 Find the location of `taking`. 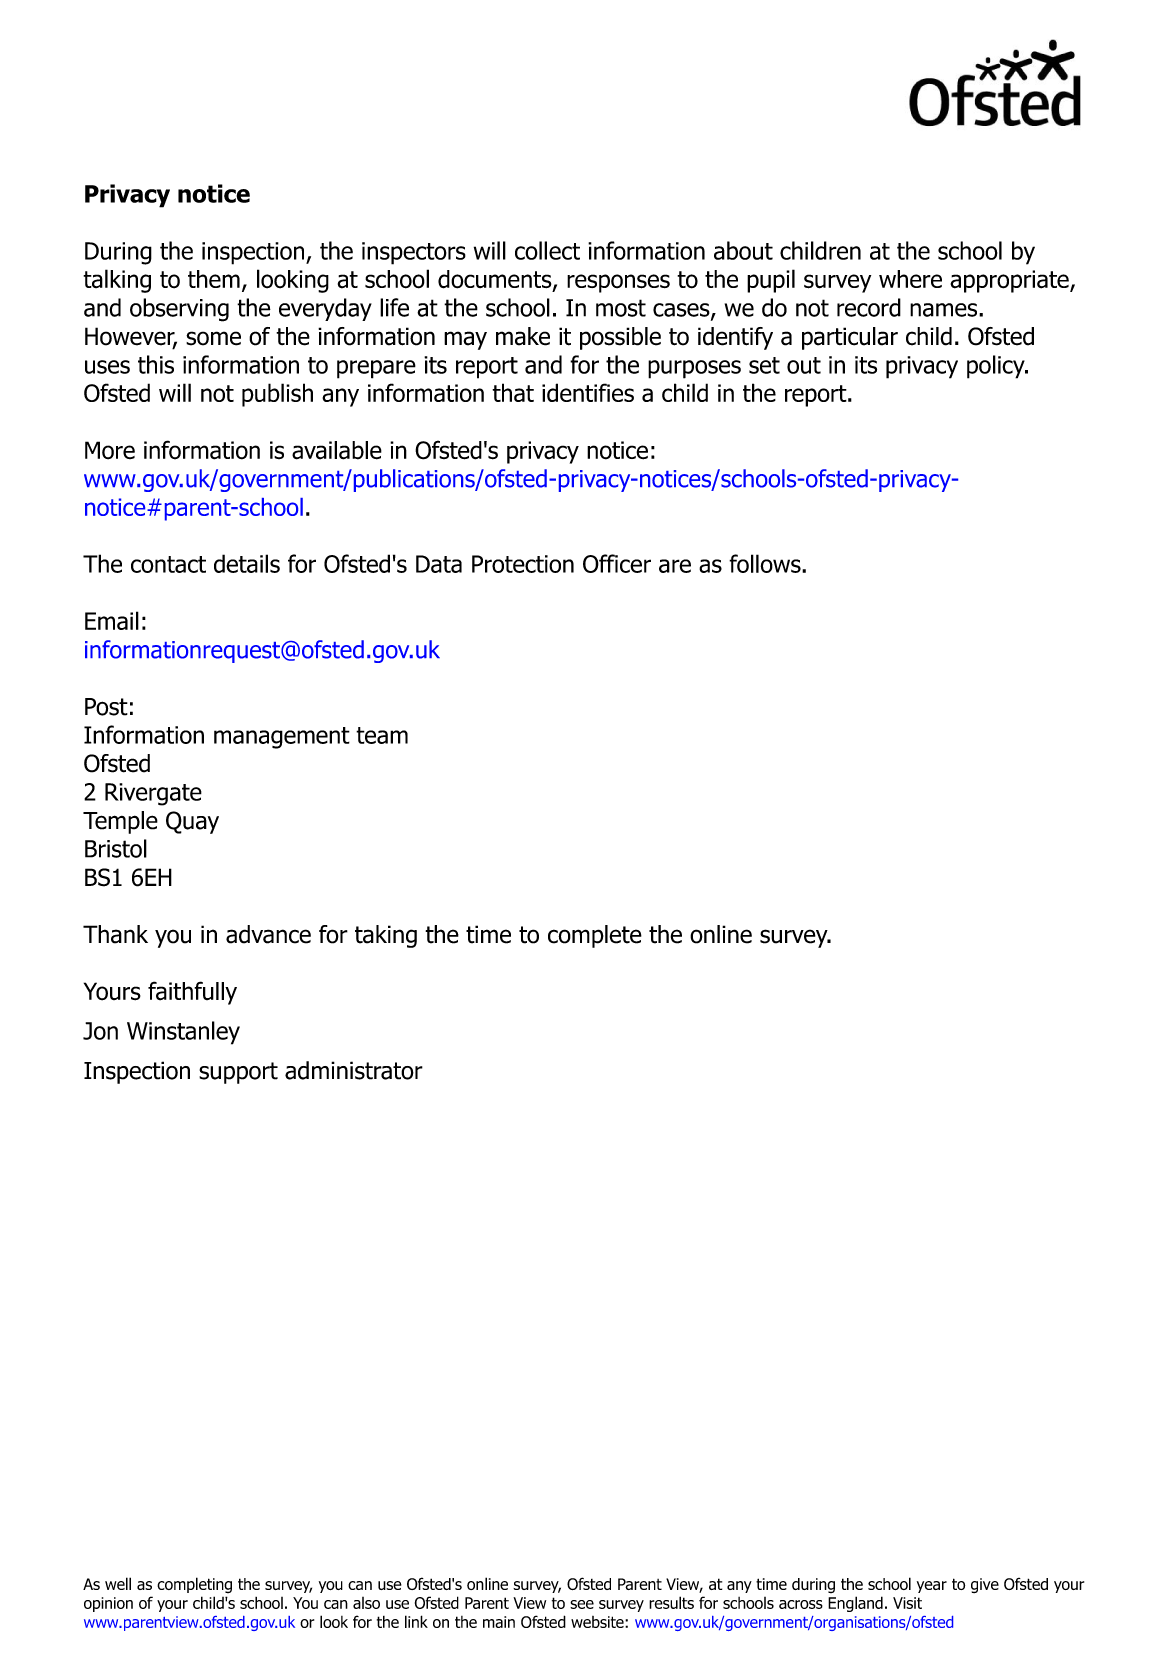

taking is located at coordinates (386, 936).
